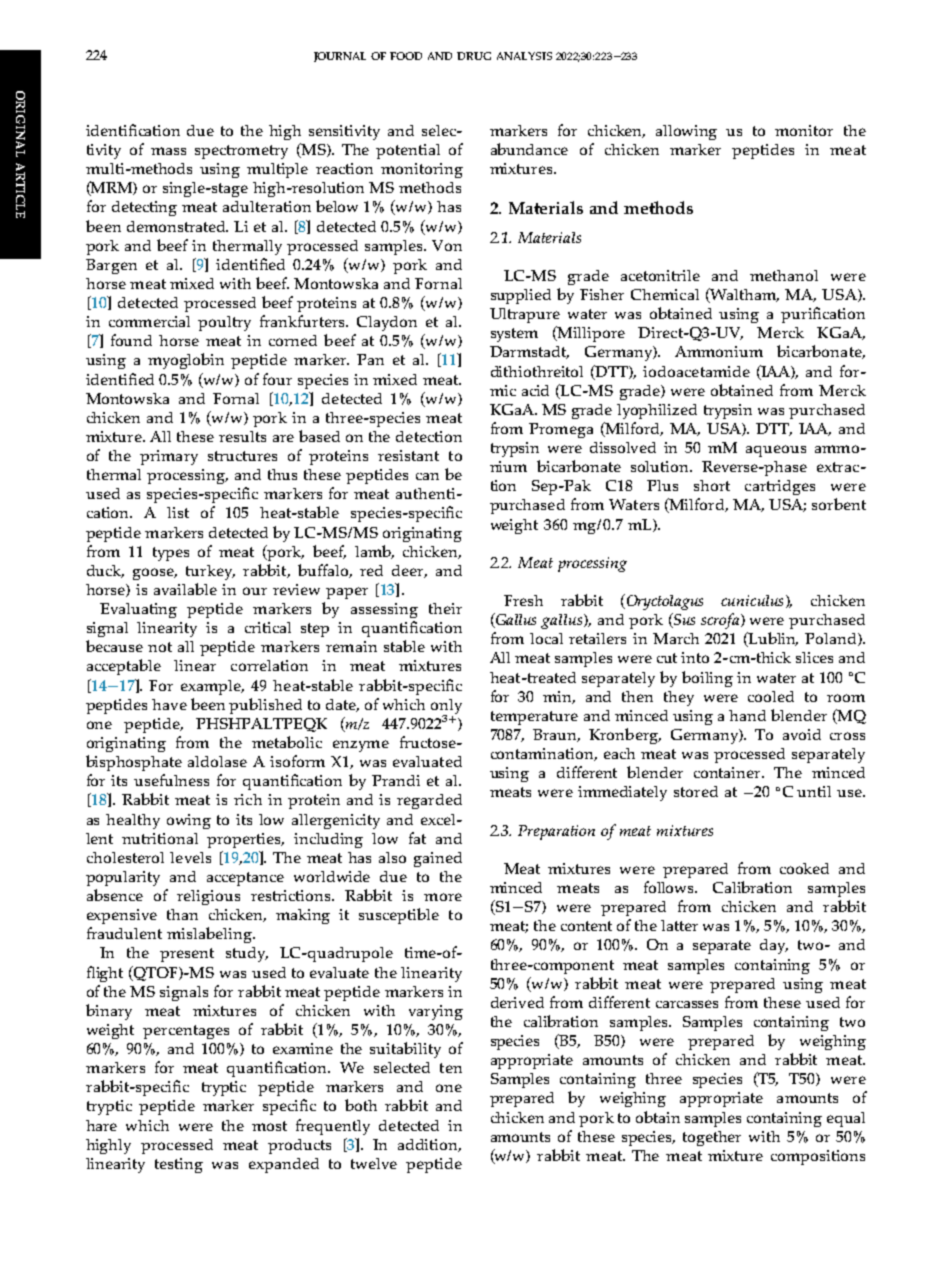 The width and height of the document is (952, 1270). I want to click on testing, so click(179, 1165).
